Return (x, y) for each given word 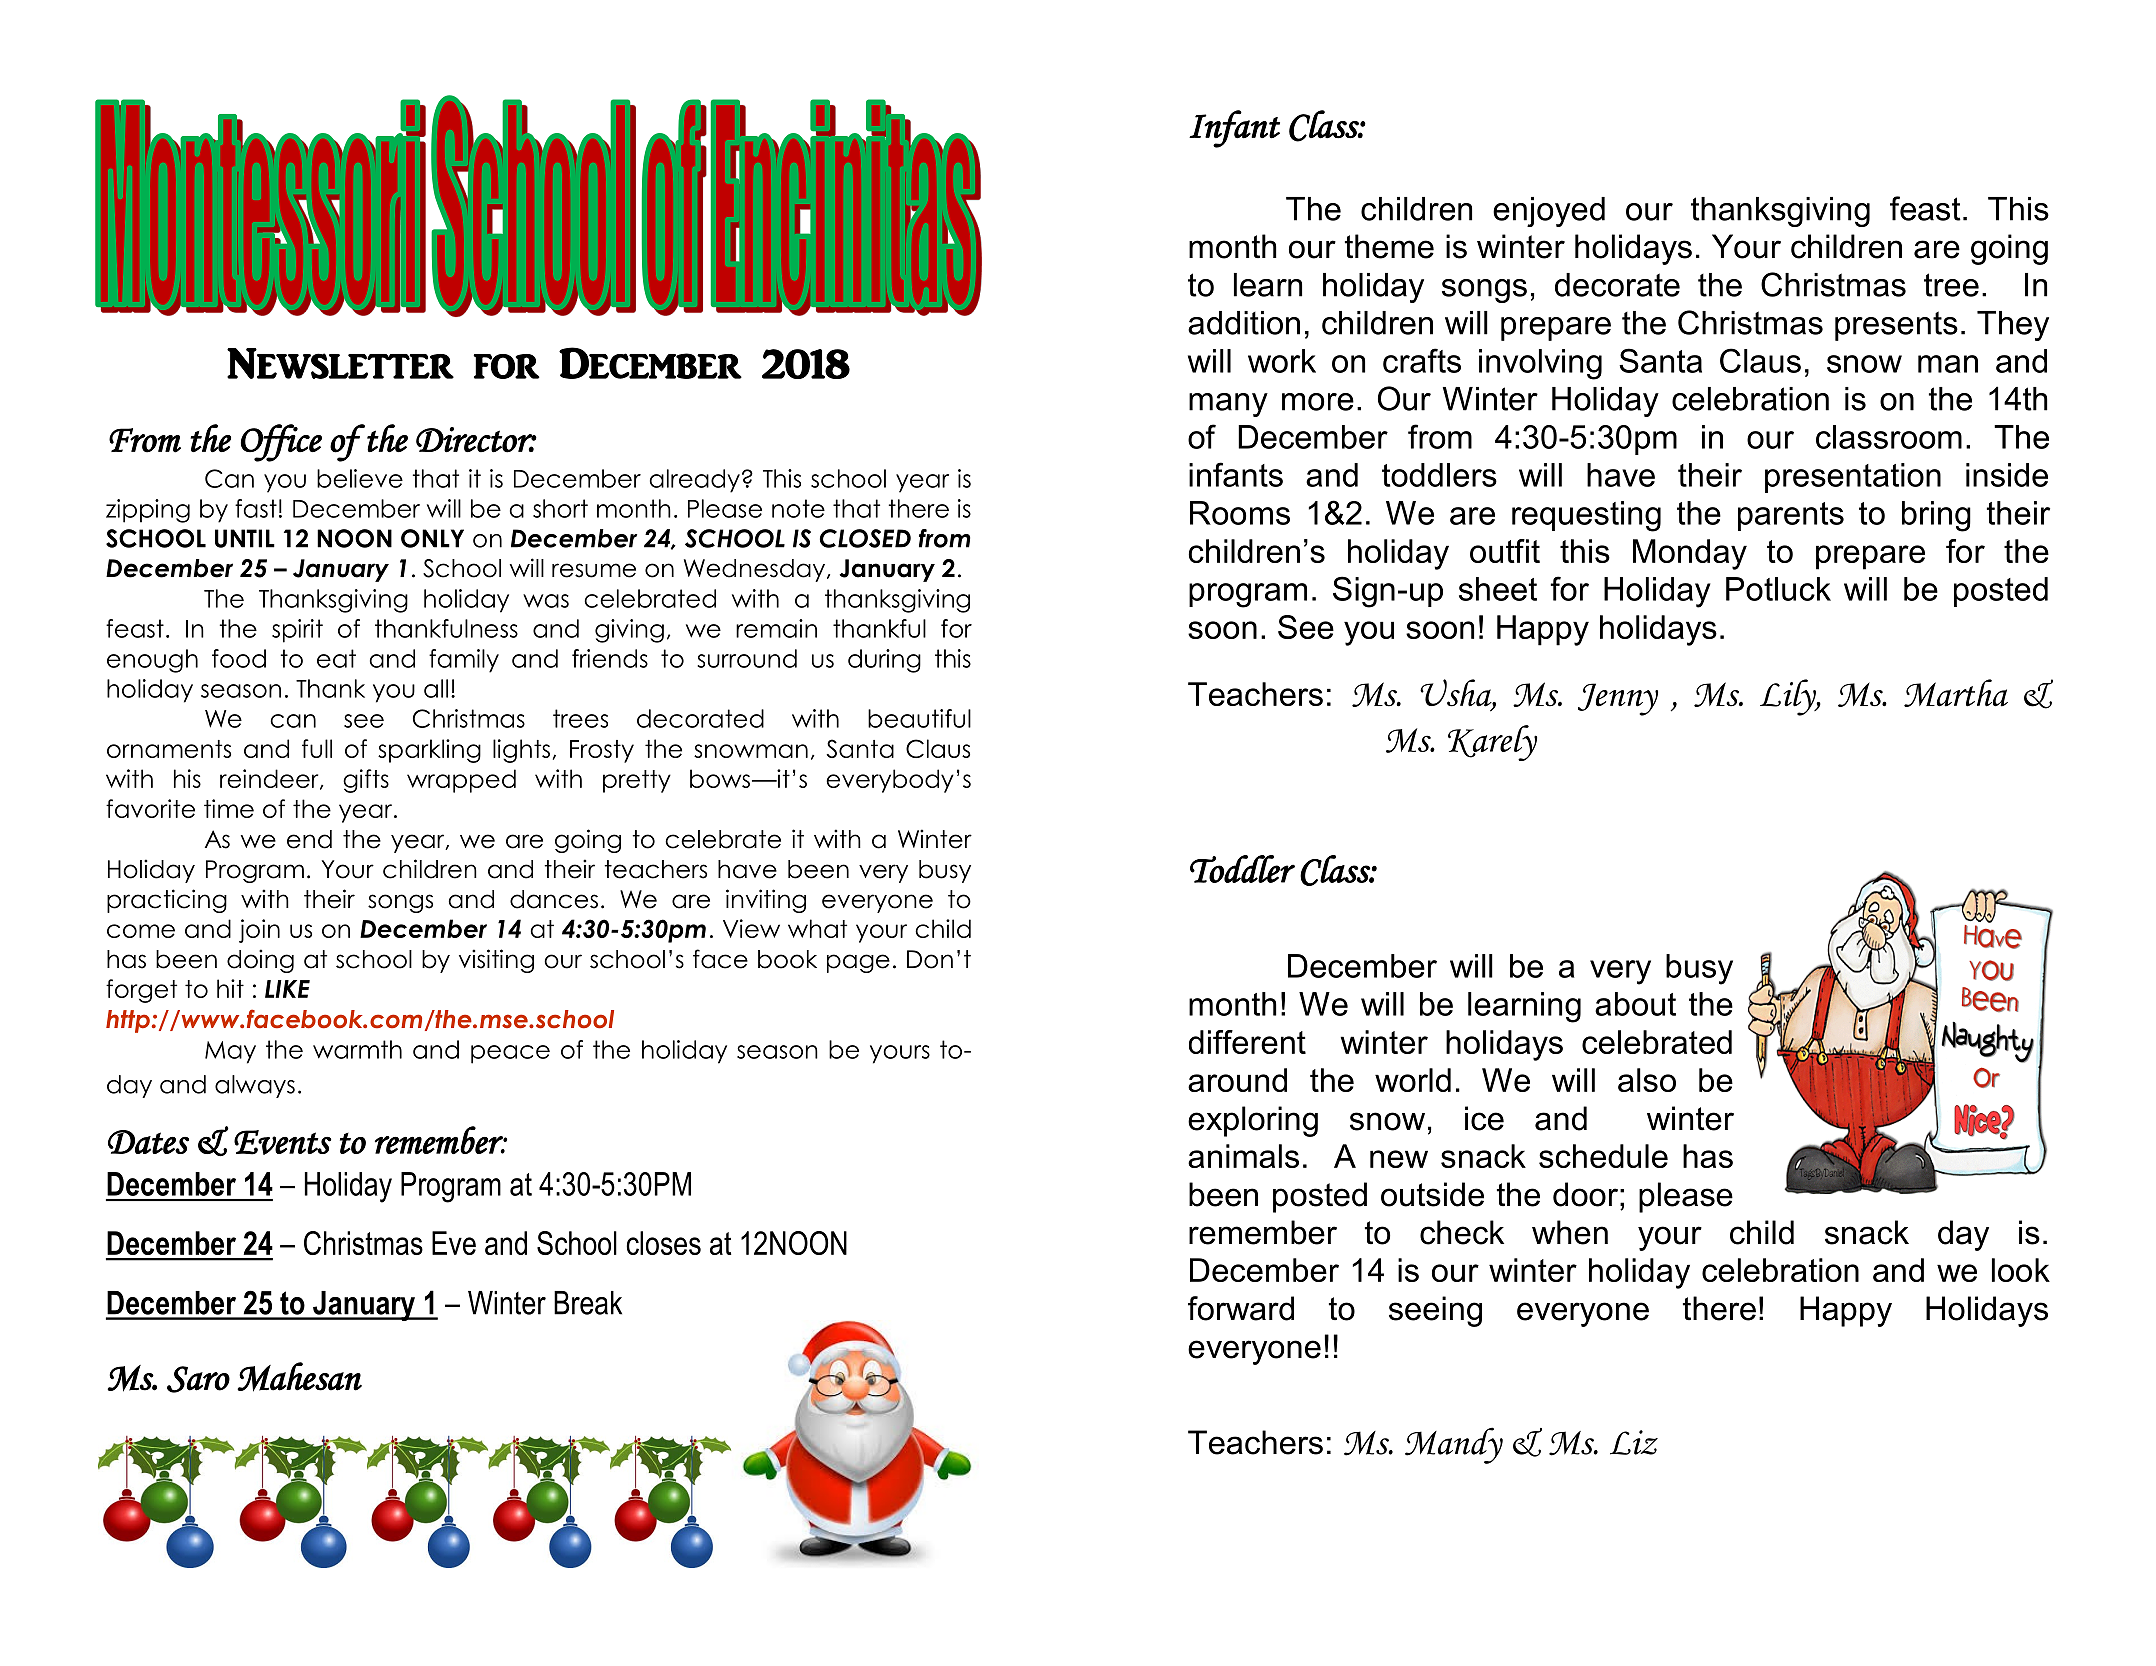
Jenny (1618, 699)
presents (1896, 326)
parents (1791, 516)
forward (1241, 1308)
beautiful (919, 718)
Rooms (1240, 513)
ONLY (432, 538)
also (1647, 1080)
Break (588, 1303)
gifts (366, 781)
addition (1244, 323)
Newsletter (340, 363)
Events (282, 1142)
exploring (1253, 1121)
